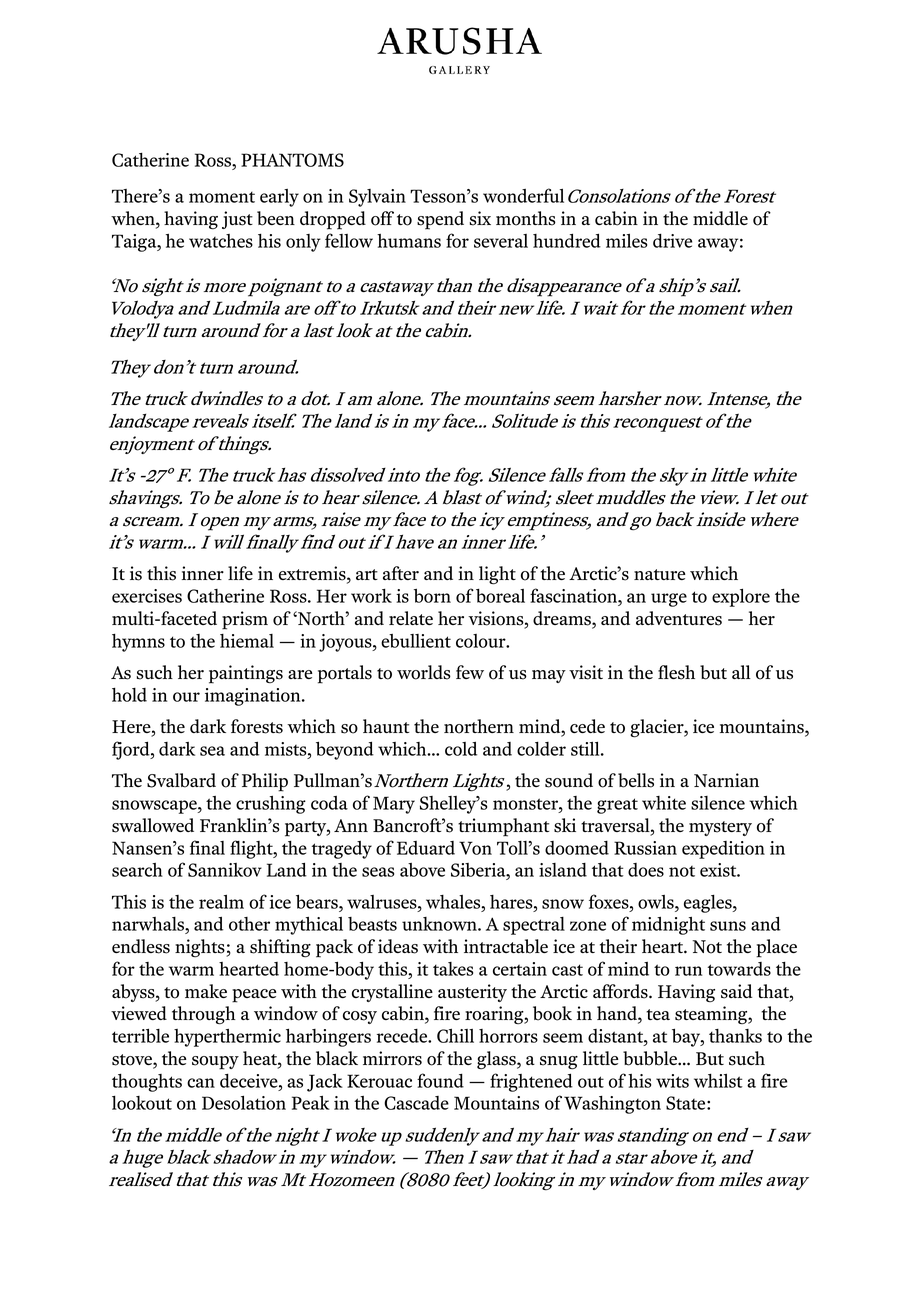 This screenshot has height=1308, width=924. I want to click on can, so click(201, 1083).
